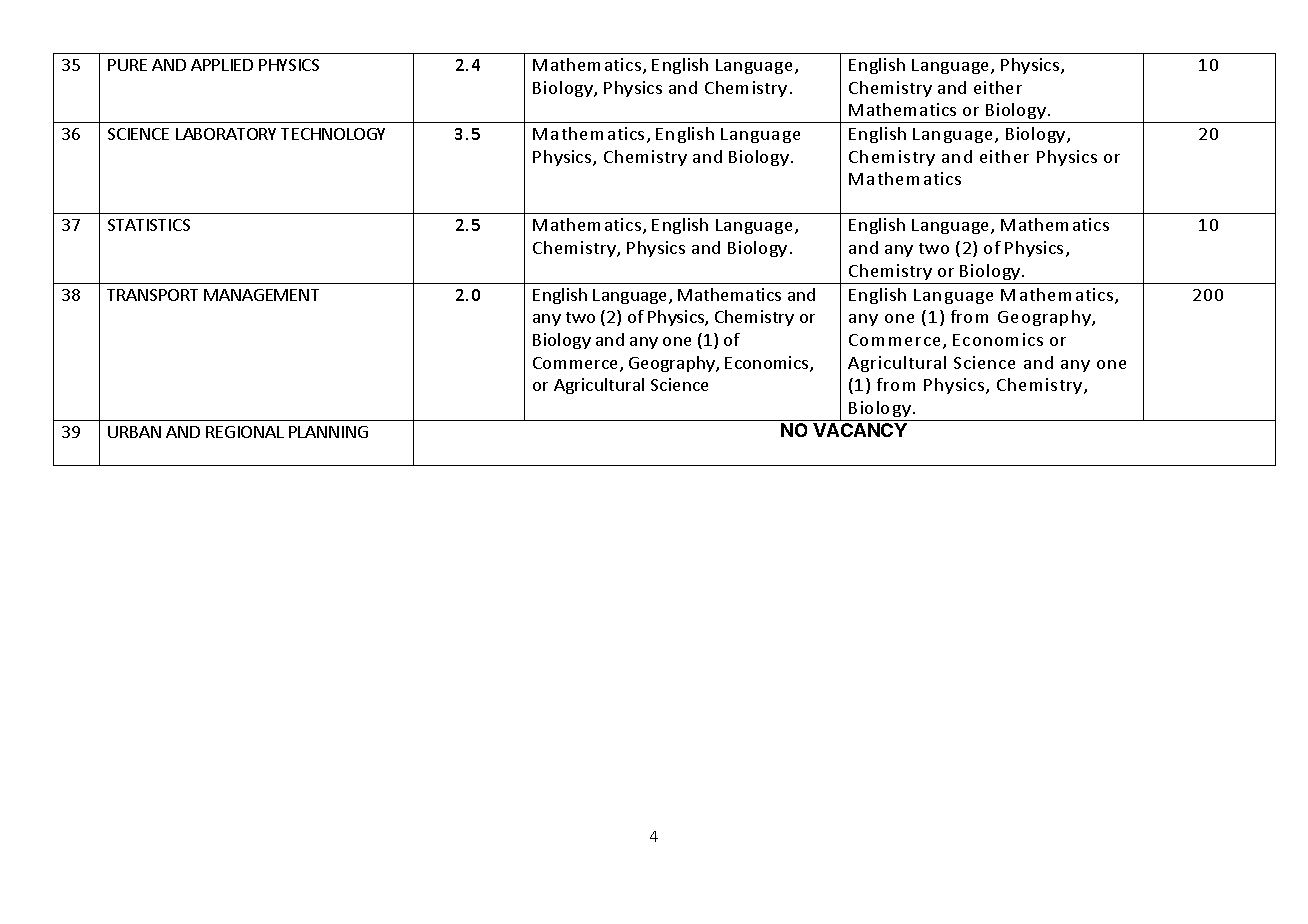 This screenshot has width=1308, height=924. Describe the element at coordinates (127, 65) in the screenshot. I see `PURE` at that location.
